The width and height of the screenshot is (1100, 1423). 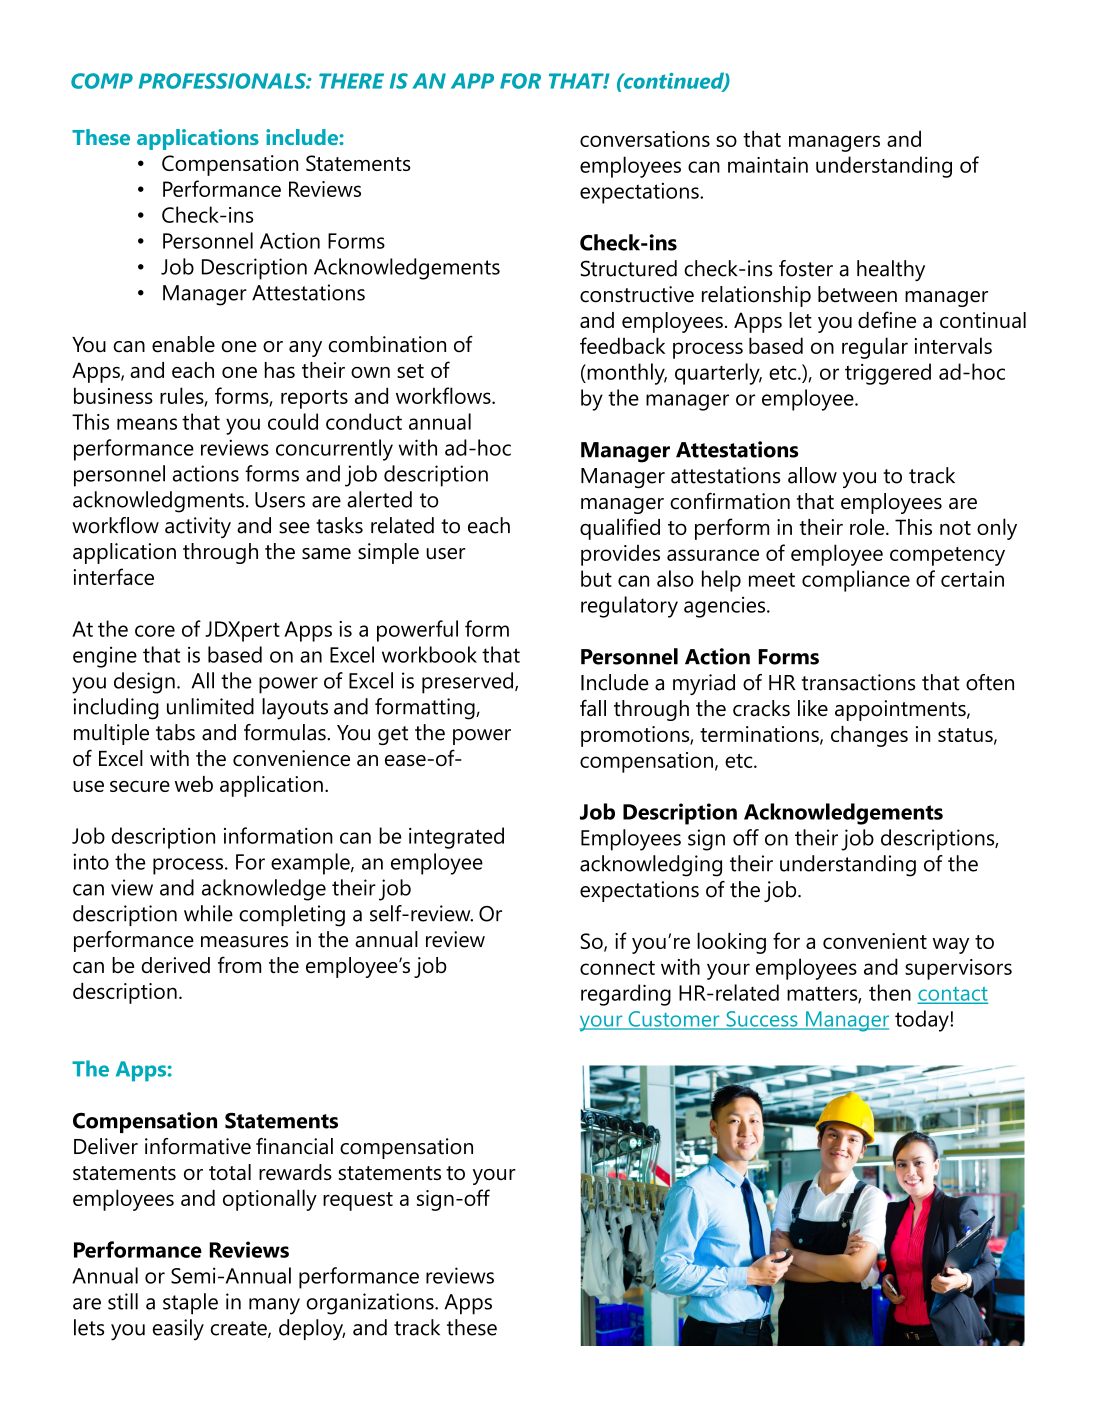 What do you see at coordinates (923, 1021) in the screenshot?
I see `today` at bounding box center [923, 1021].
